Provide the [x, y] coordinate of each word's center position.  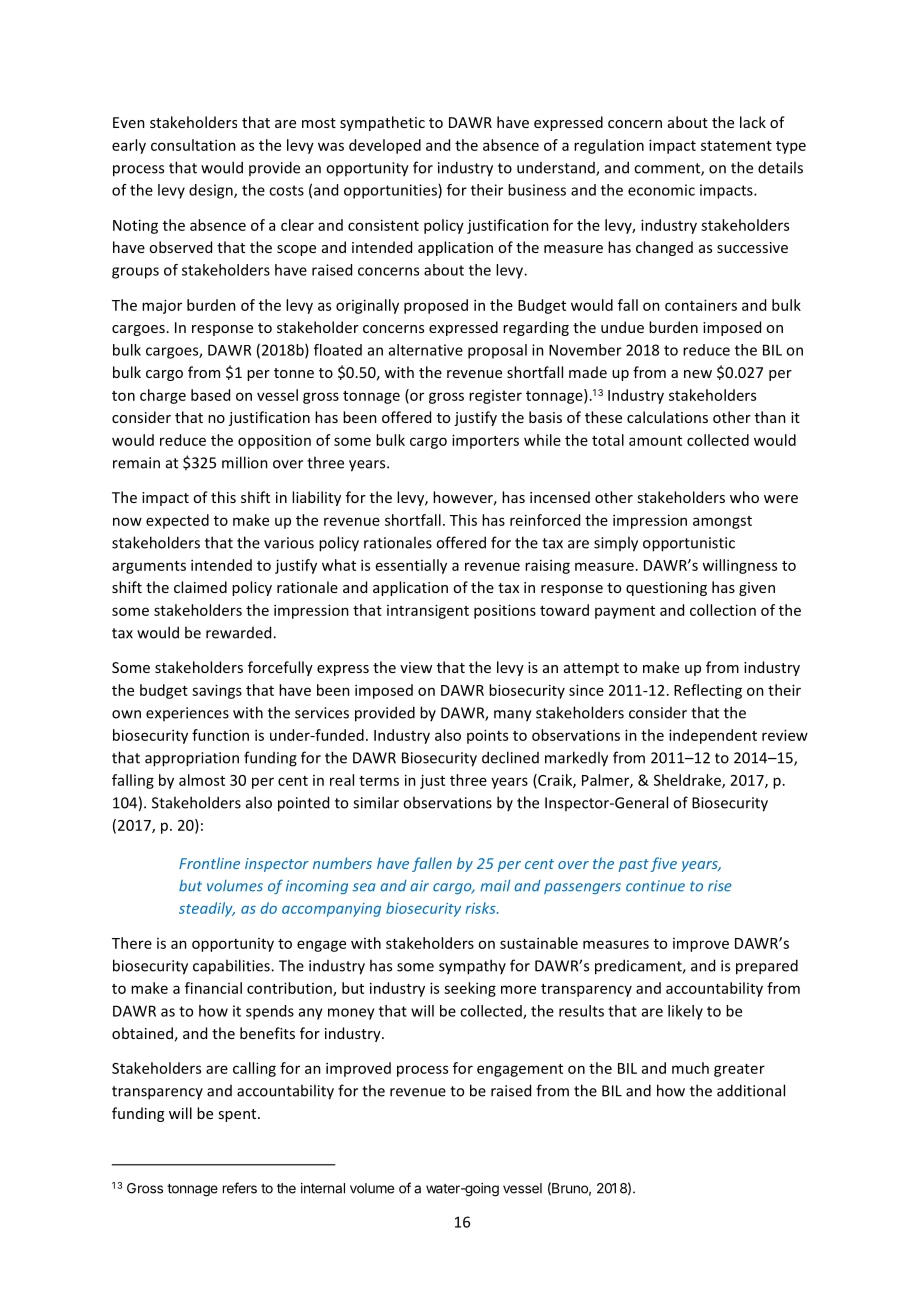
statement [736, 146]
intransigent [428, 611]
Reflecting [708, 691]
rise [720, 886]
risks [481, 908]
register [495, 397]
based [210, 395]
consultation [193, 145]
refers [240, 1188]
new [698, 374]
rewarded [240, 632]
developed [385, 146]
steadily [207, 909]
